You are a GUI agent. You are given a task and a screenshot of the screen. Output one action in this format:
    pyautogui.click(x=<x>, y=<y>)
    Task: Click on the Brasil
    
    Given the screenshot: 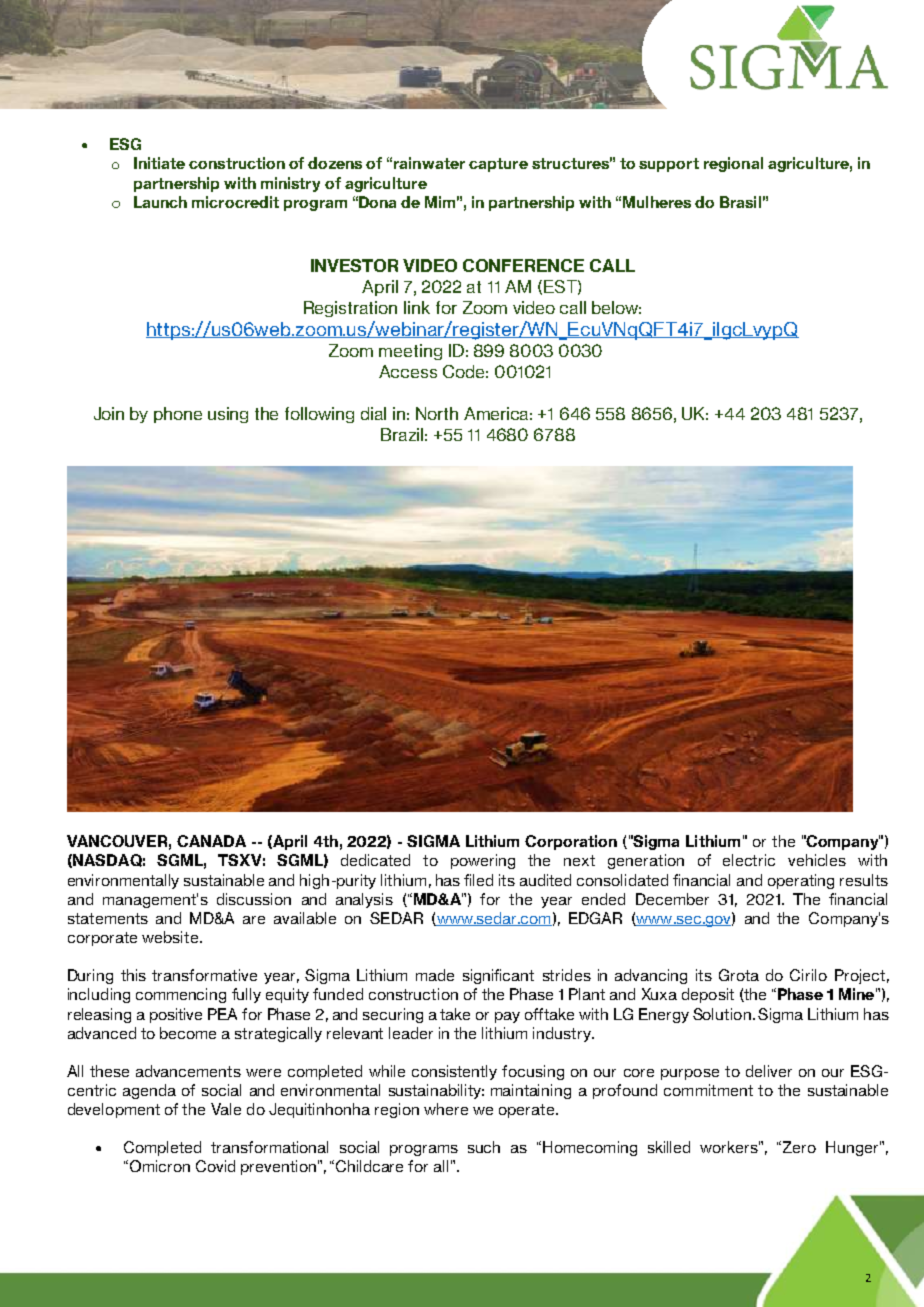 What is the action you would take?
    pyautogui.click(x=740, y=202)
